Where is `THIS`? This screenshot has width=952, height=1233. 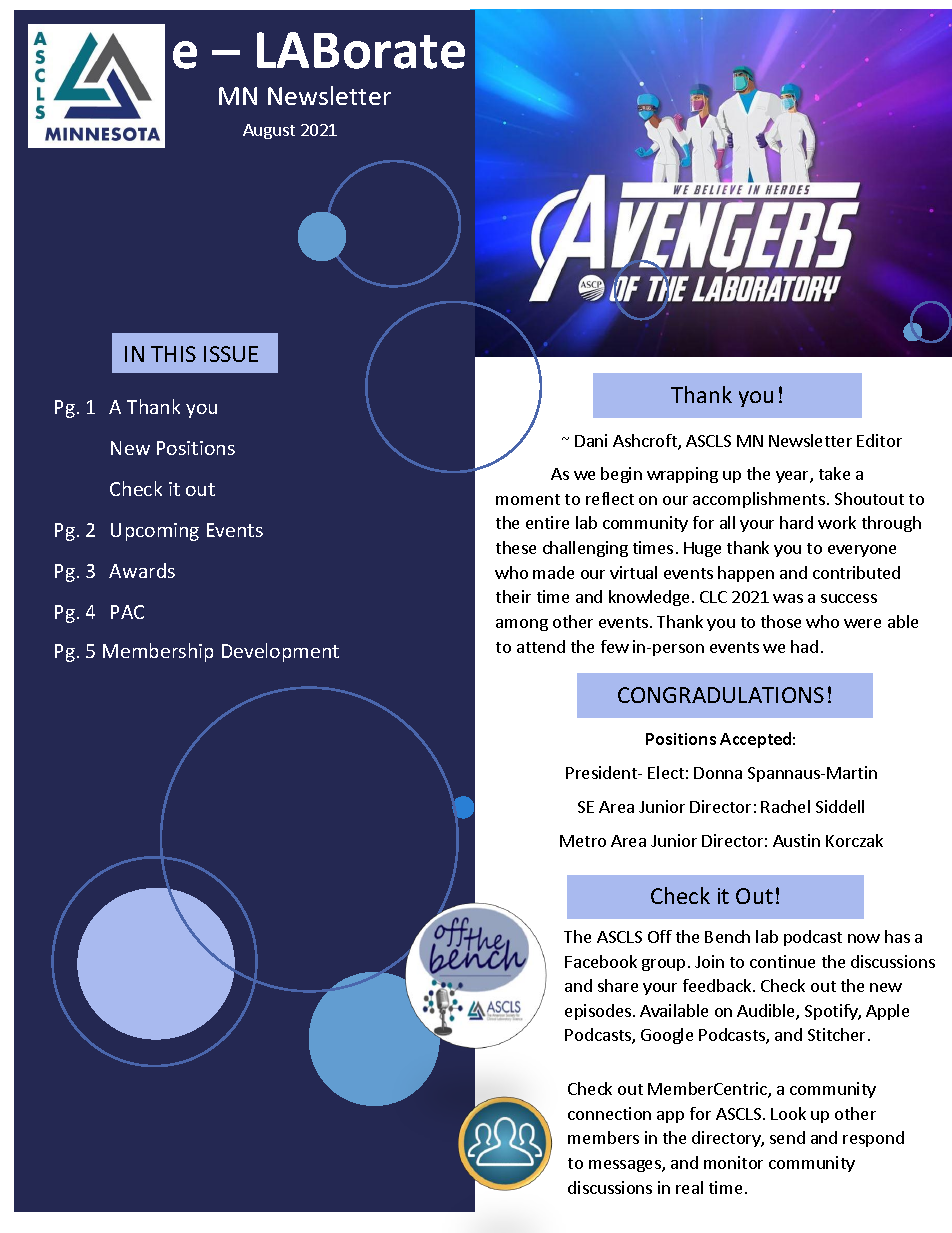
THIS is located at coordinates (173, 354).
